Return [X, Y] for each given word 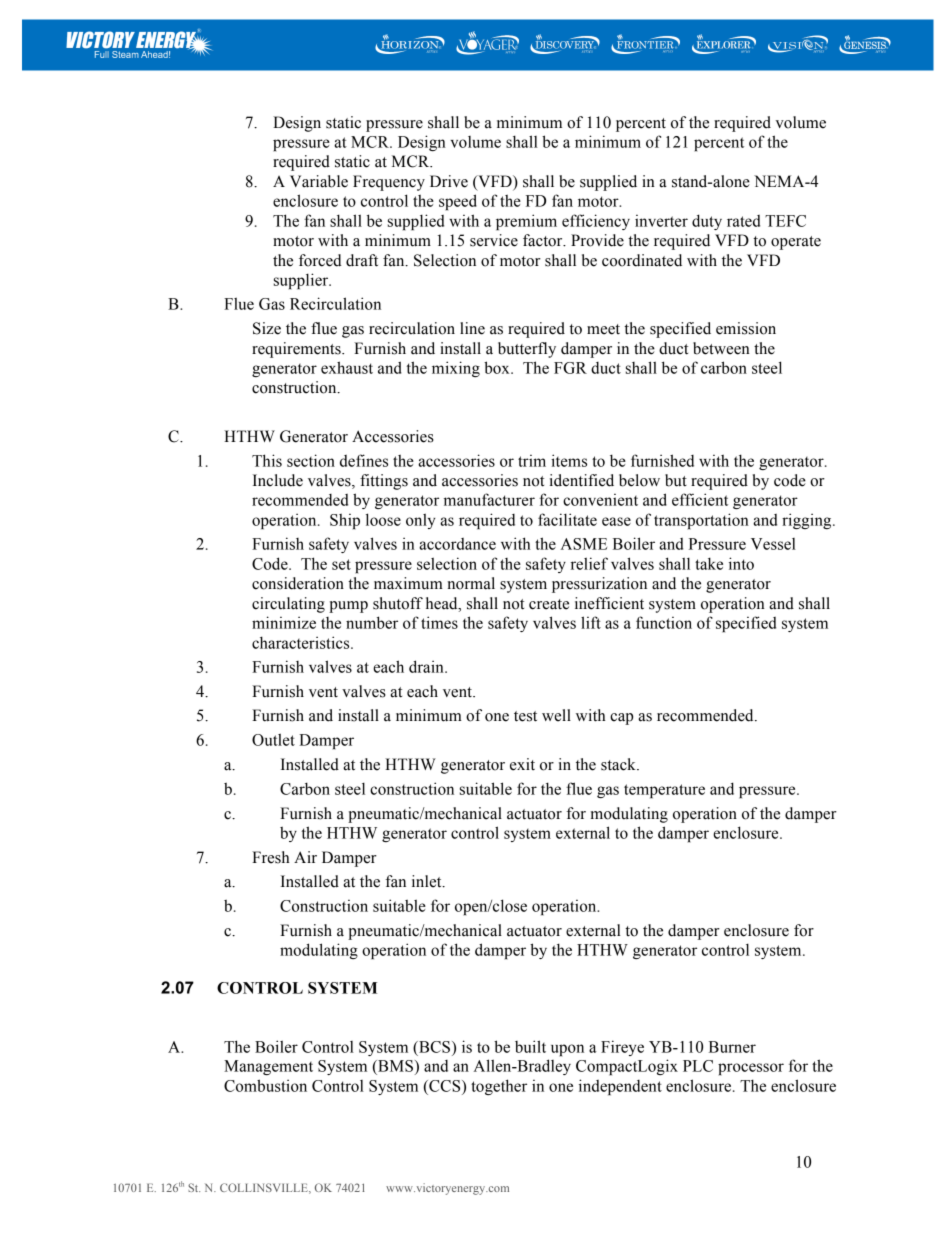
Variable [319, 181]
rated [743, 221]
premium [526, 222]
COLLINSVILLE [265, 1188]
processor [751, 1069]
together [499, 1087]
